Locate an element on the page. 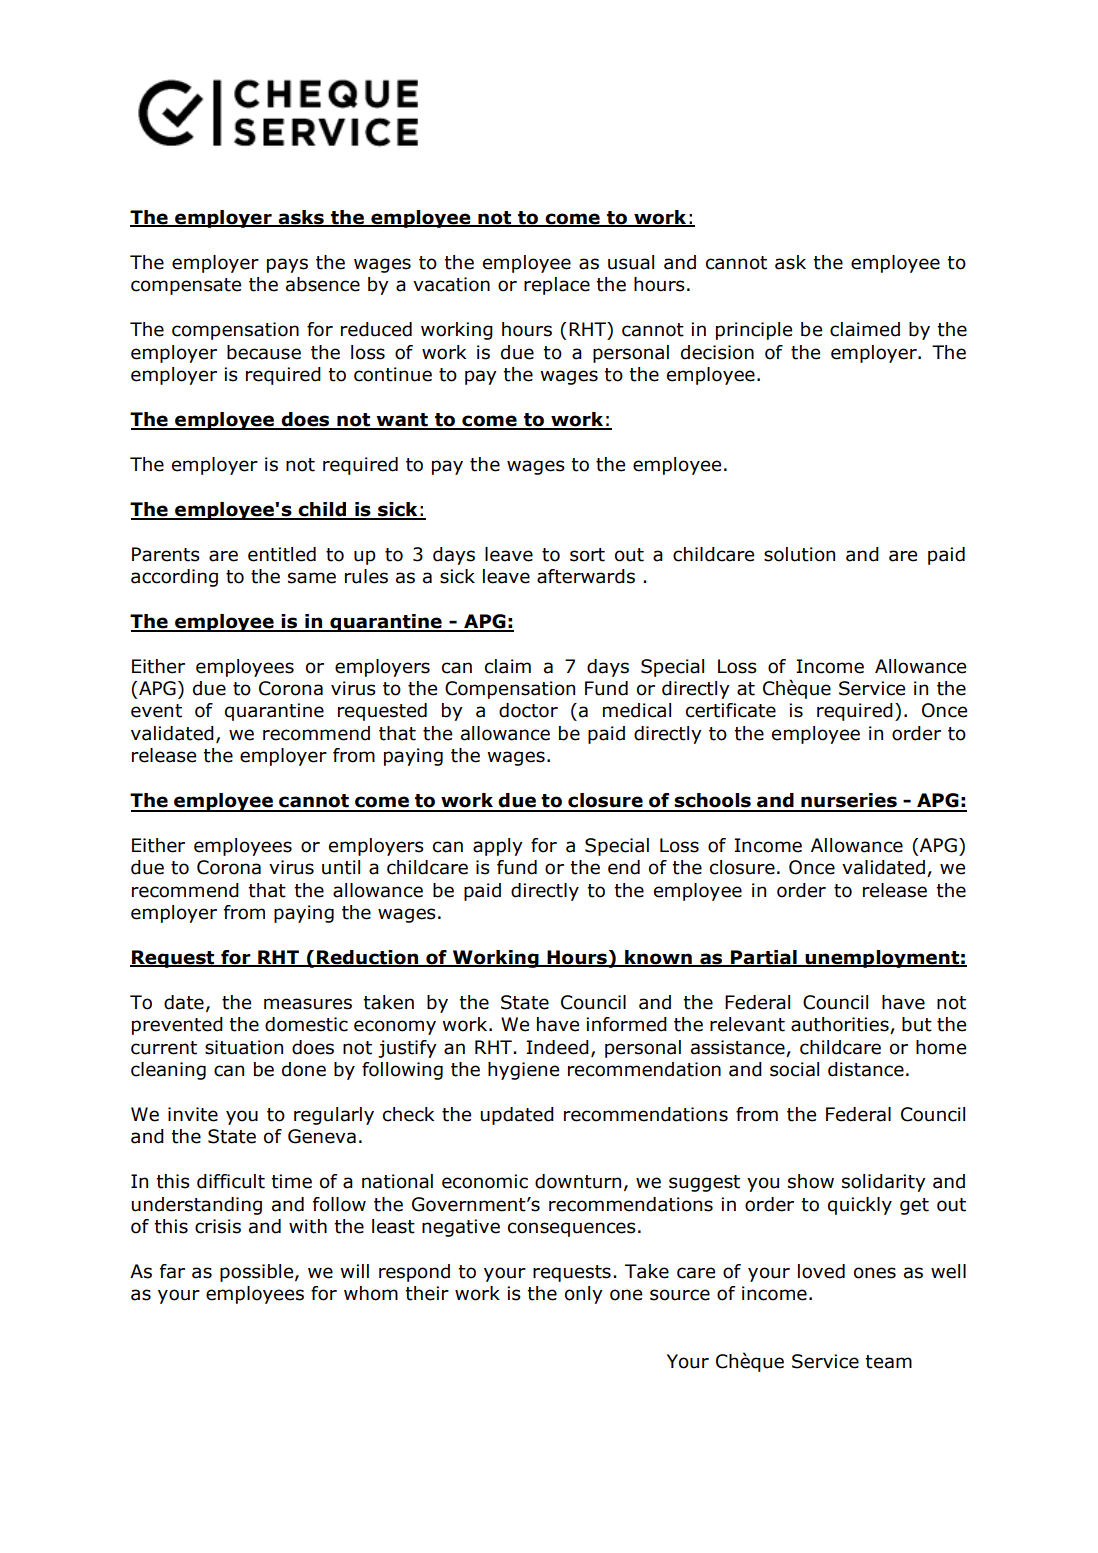 The image size is (1098, 1553). sort is located at coordinates (587, 555).
